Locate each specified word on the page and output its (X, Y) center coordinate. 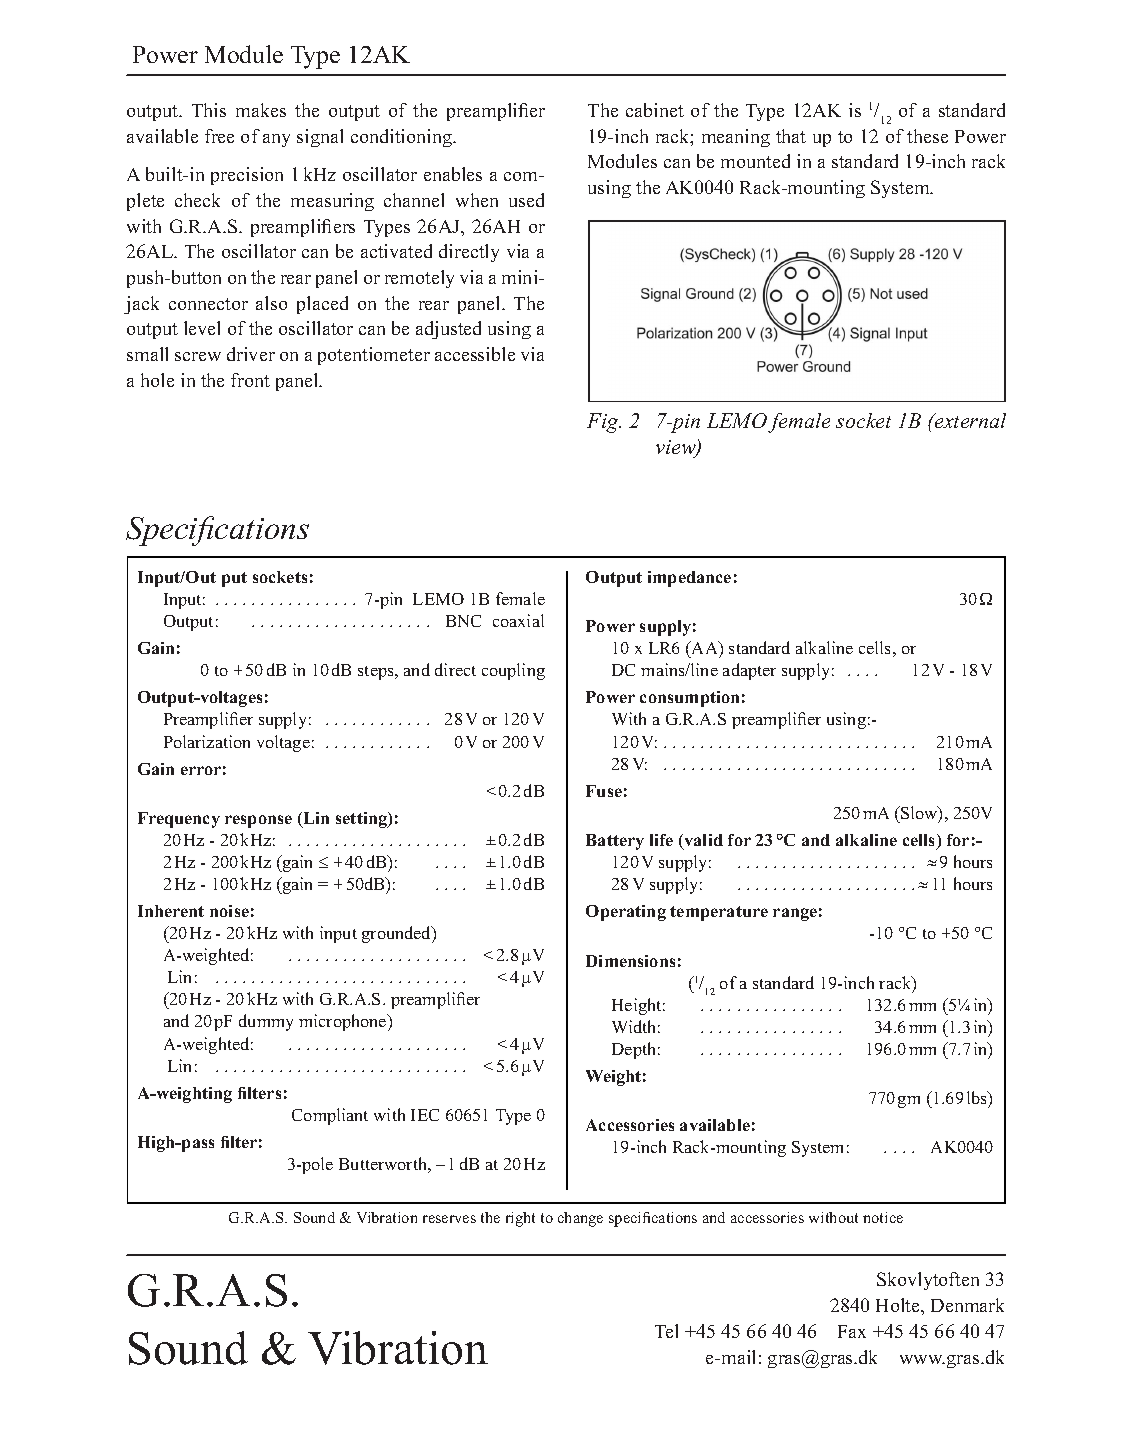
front (250, 380)
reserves (449, 1219)
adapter (749, 671)
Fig (604, 423)
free (219, 136)
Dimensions (630, 961)
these (927, 136)
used (526, 200)
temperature (719, 913)
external (969, 420)
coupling (513, 671)
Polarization (207, 741)
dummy (266, 1022)
